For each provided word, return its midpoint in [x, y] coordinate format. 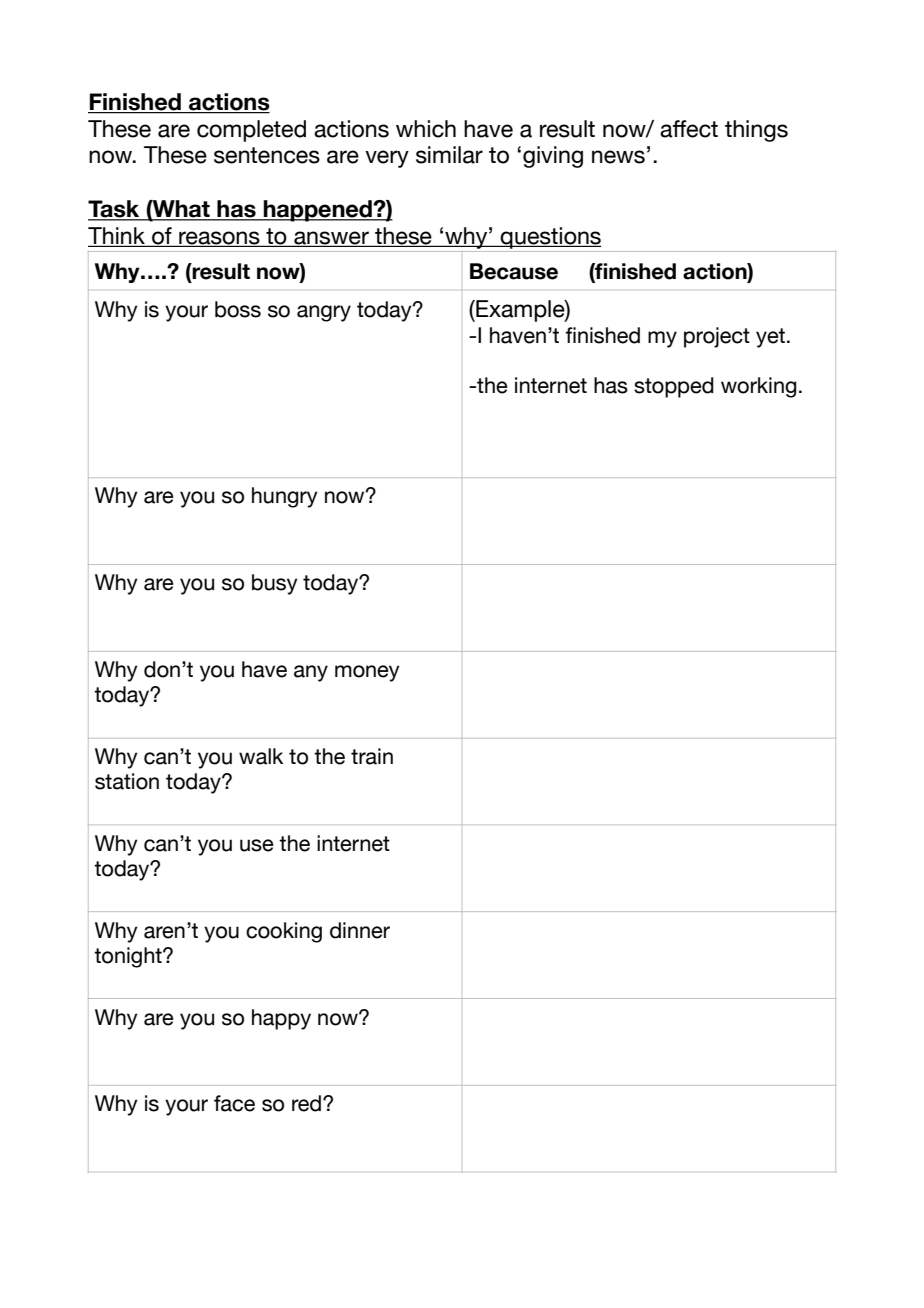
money [367, 673]
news [618, 157]
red [308, 1103]
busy [275, 584]
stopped [674, 387]
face [234, 1103]
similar [449, 155]
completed [251, 131]
